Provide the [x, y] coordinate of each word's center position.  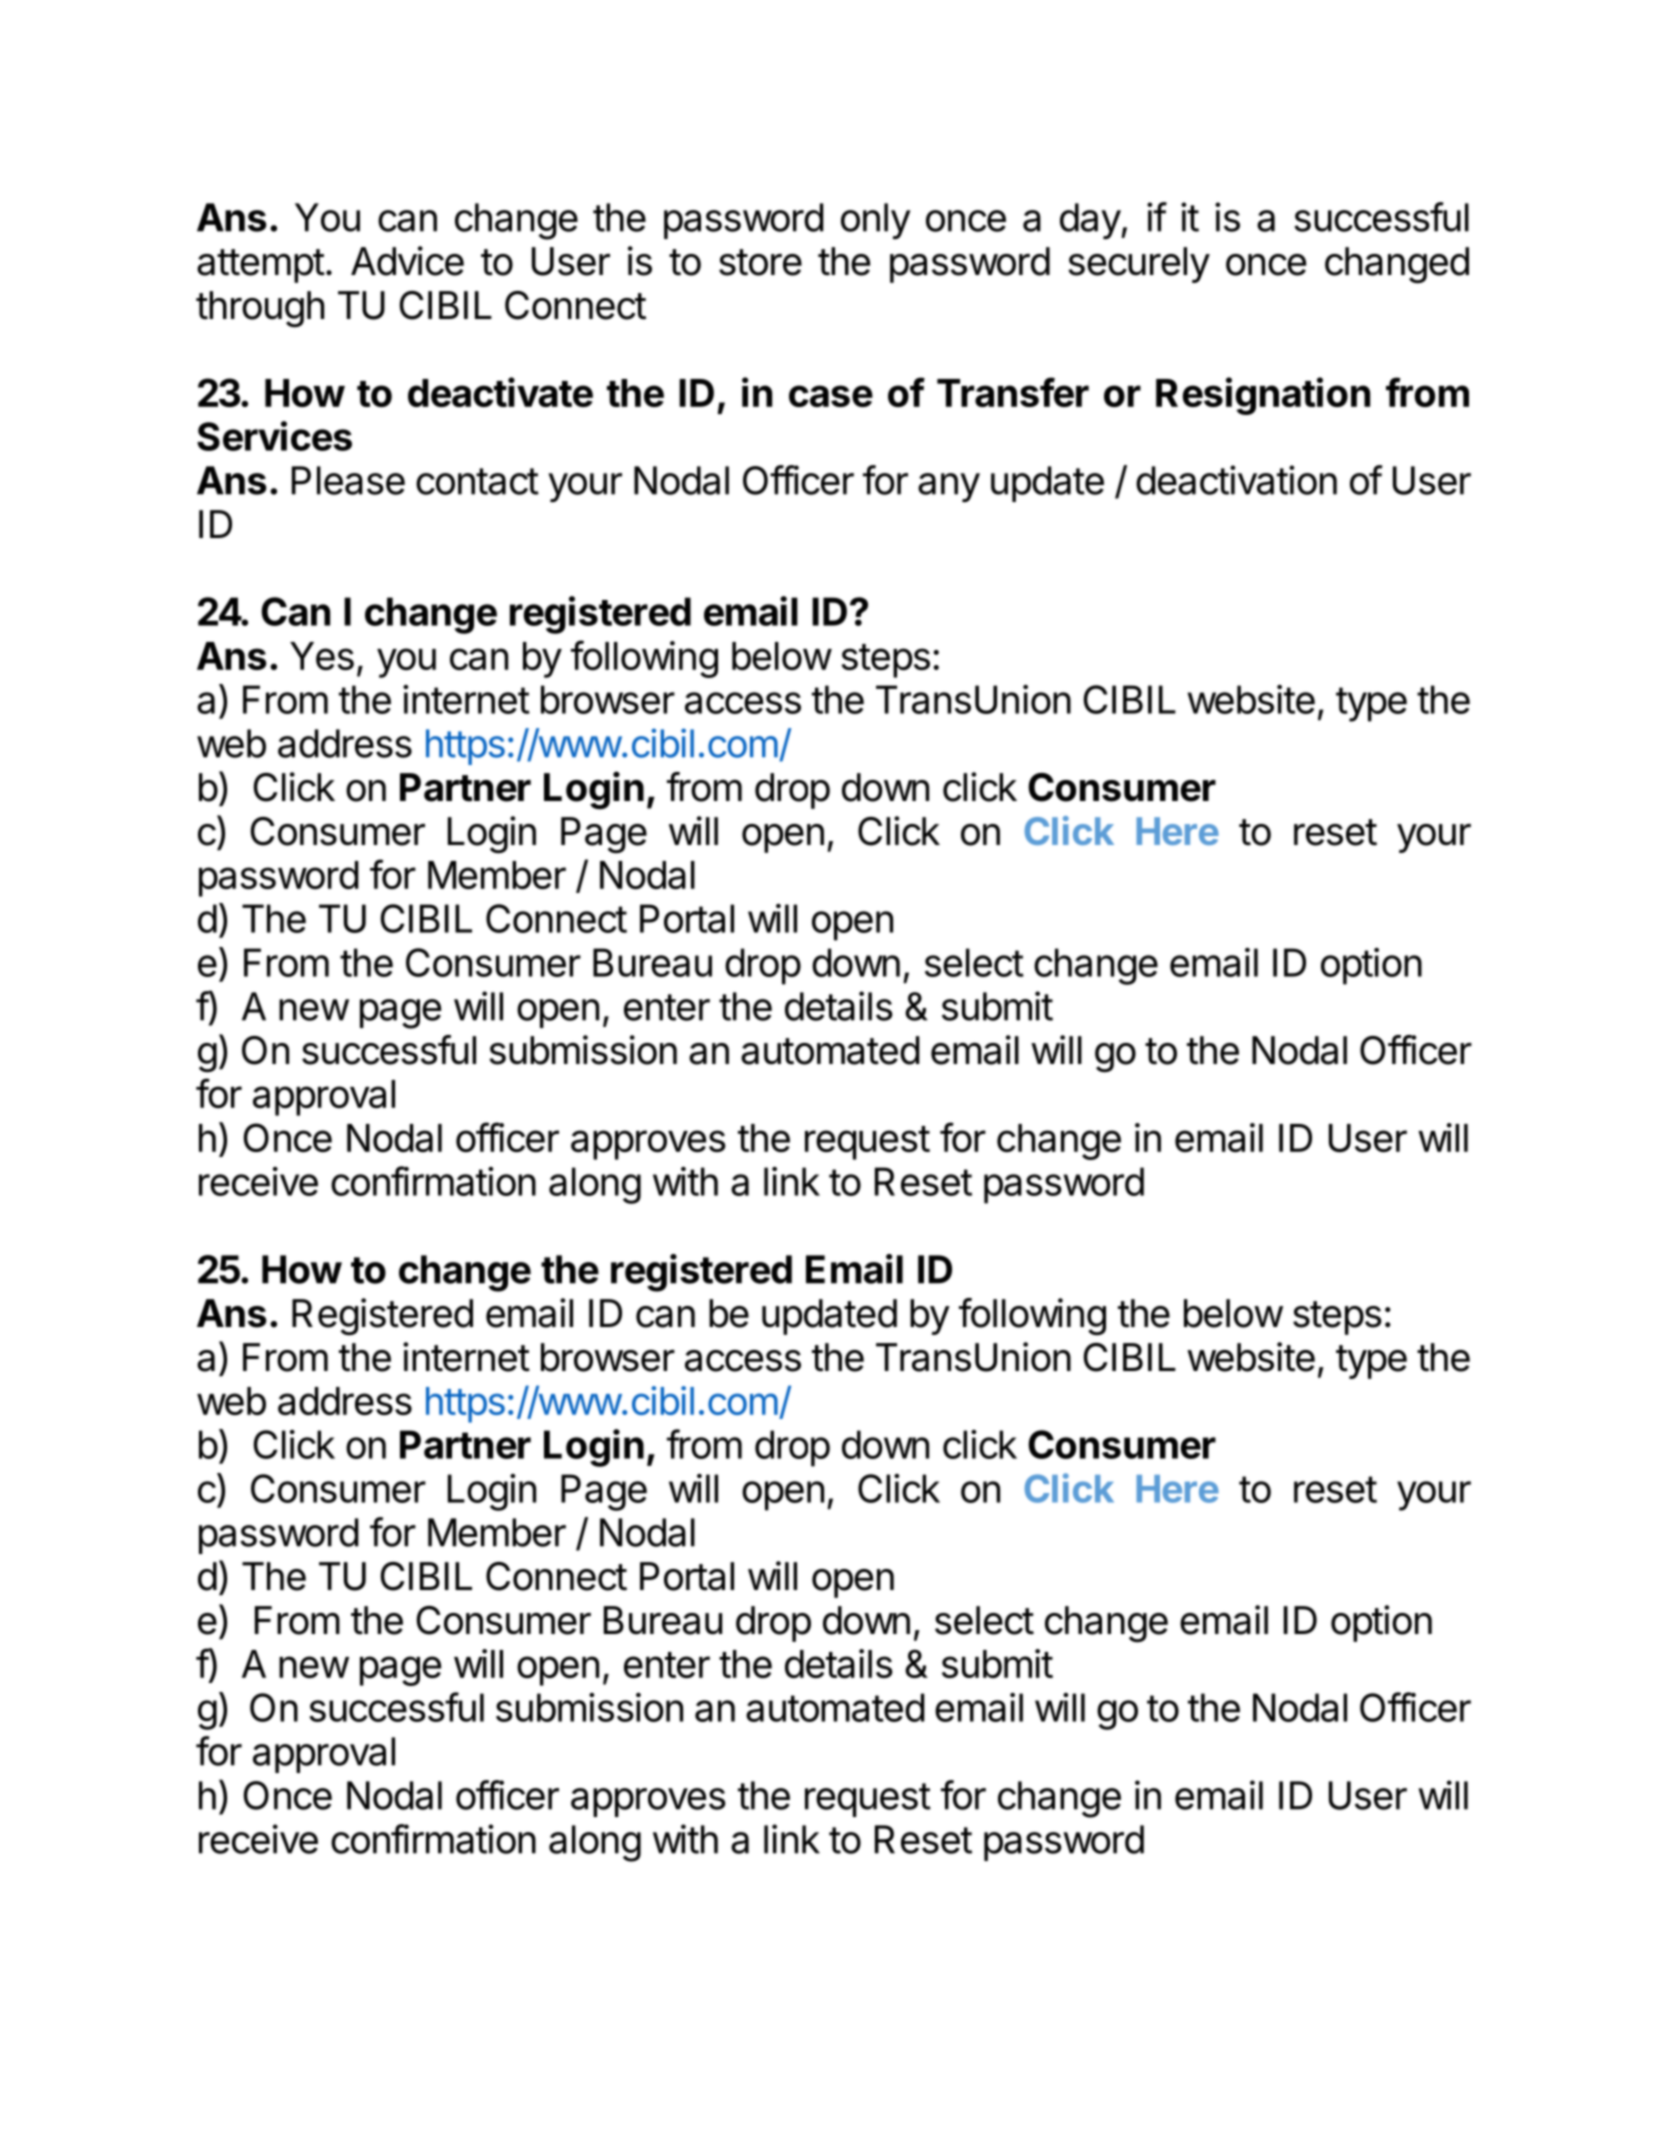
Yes [322, 656]
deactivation [1236, 480]
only [876, 221]
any [949, 487]
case [831, 396]
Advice [407, 261]
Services [274, 436]
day [1091, 221]
